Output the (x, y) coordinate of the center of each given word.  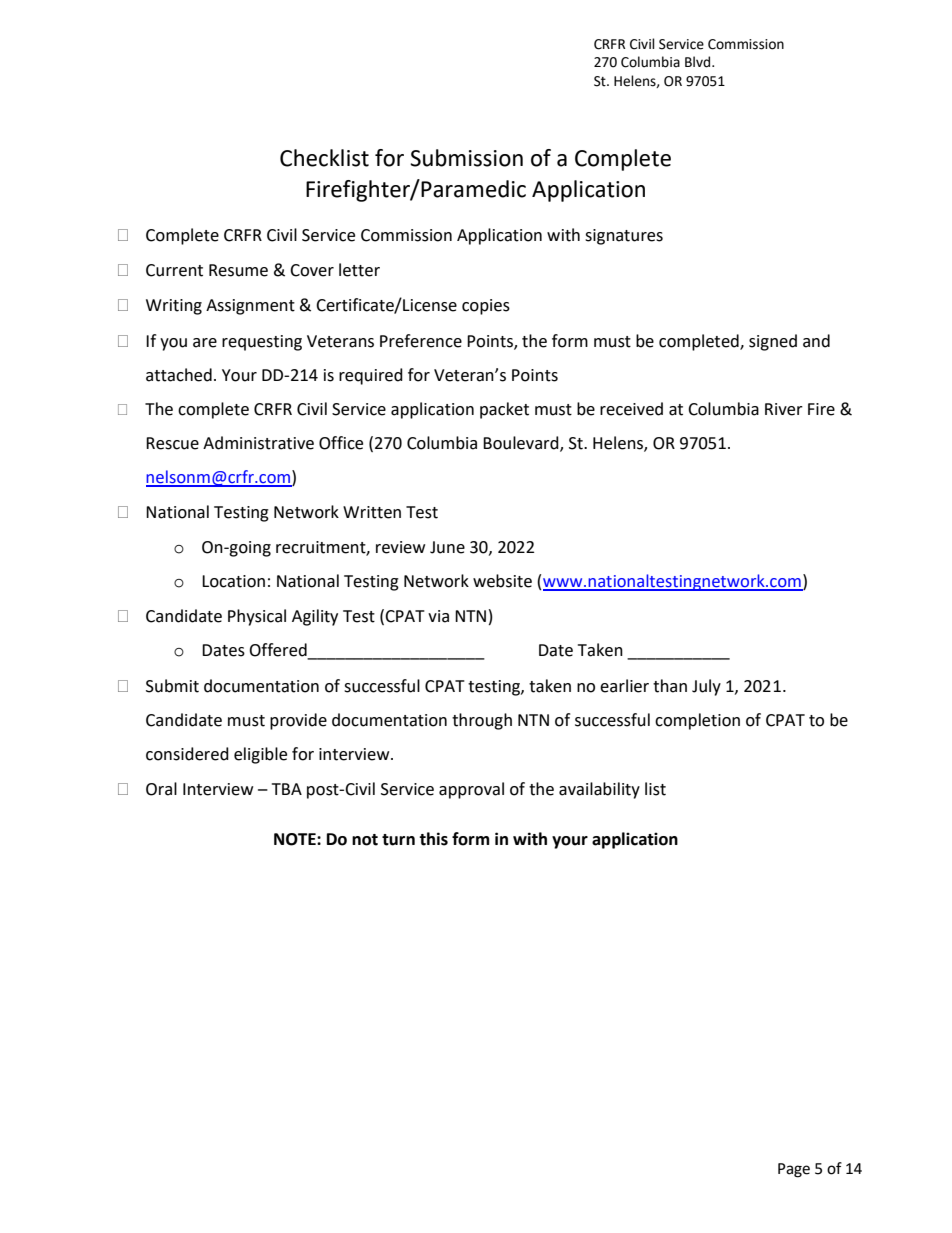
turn (398, 840)
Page (794, 1170)
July (706, 687)
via (438, 616)
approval (471, 790)
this (433, 839)
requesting (262, 343)
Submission (466, 158)
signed (773, 342)
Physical (257, 617)
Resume (238, 270)
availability (599, 790)
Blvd (699, 62)
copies (486, 307)
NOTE (296, 839)
